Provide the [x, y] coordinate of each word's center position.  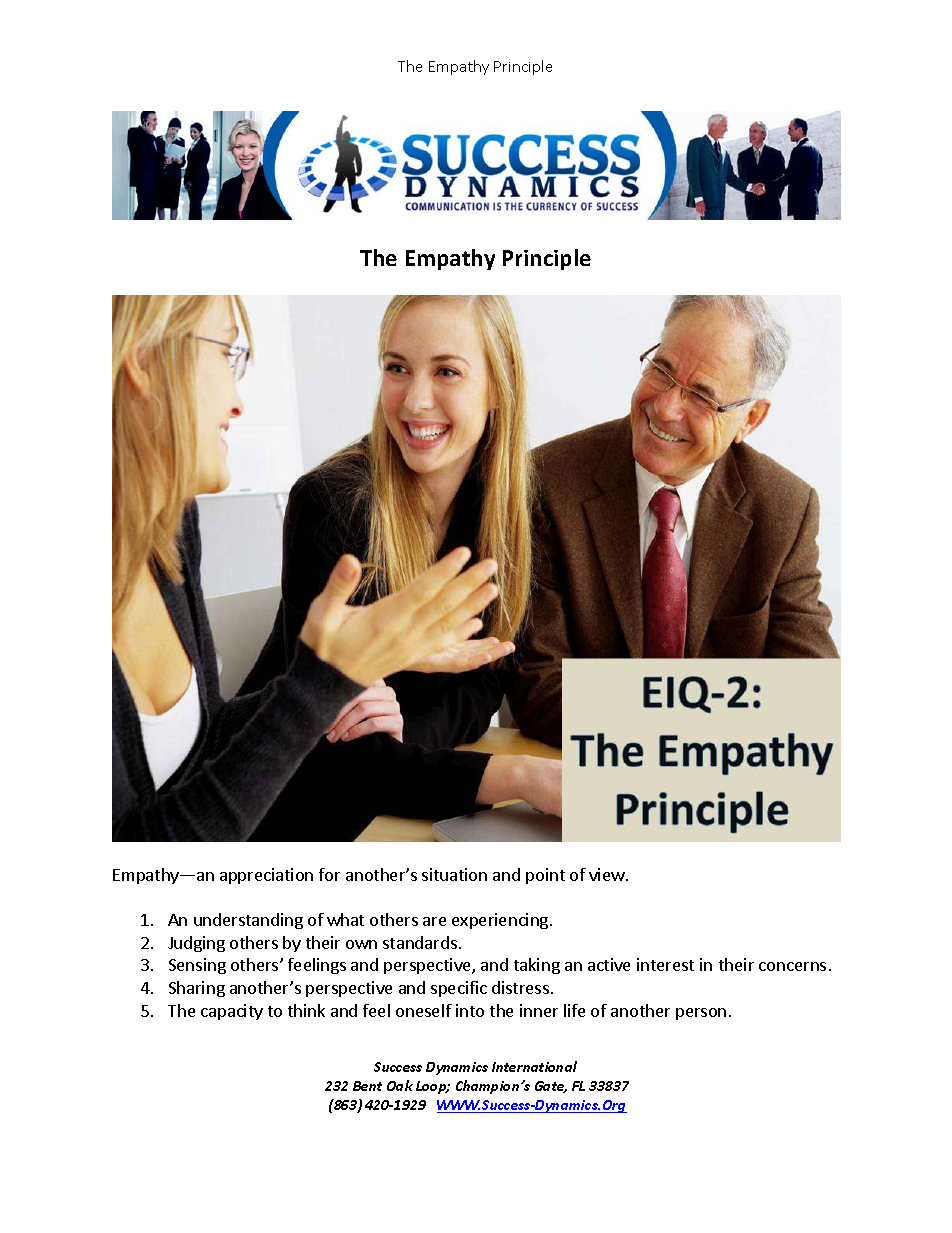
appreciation [266, 876]
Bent [367, 1086]
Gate [551, 1087]
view [608, 874]
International [534, 1066]
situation [454, 874]
